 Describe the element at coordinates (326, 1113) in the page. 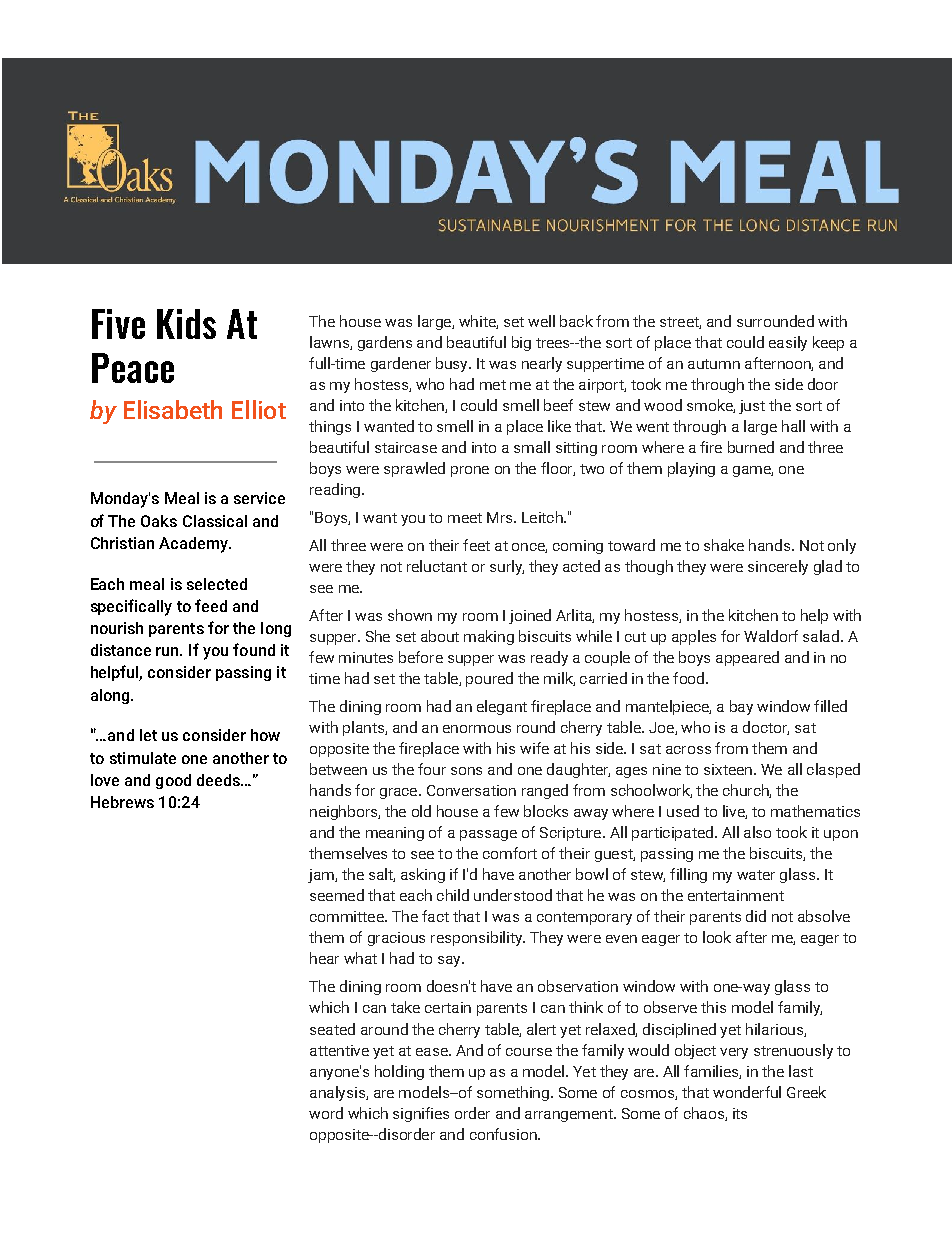

I see `word` at that location.
